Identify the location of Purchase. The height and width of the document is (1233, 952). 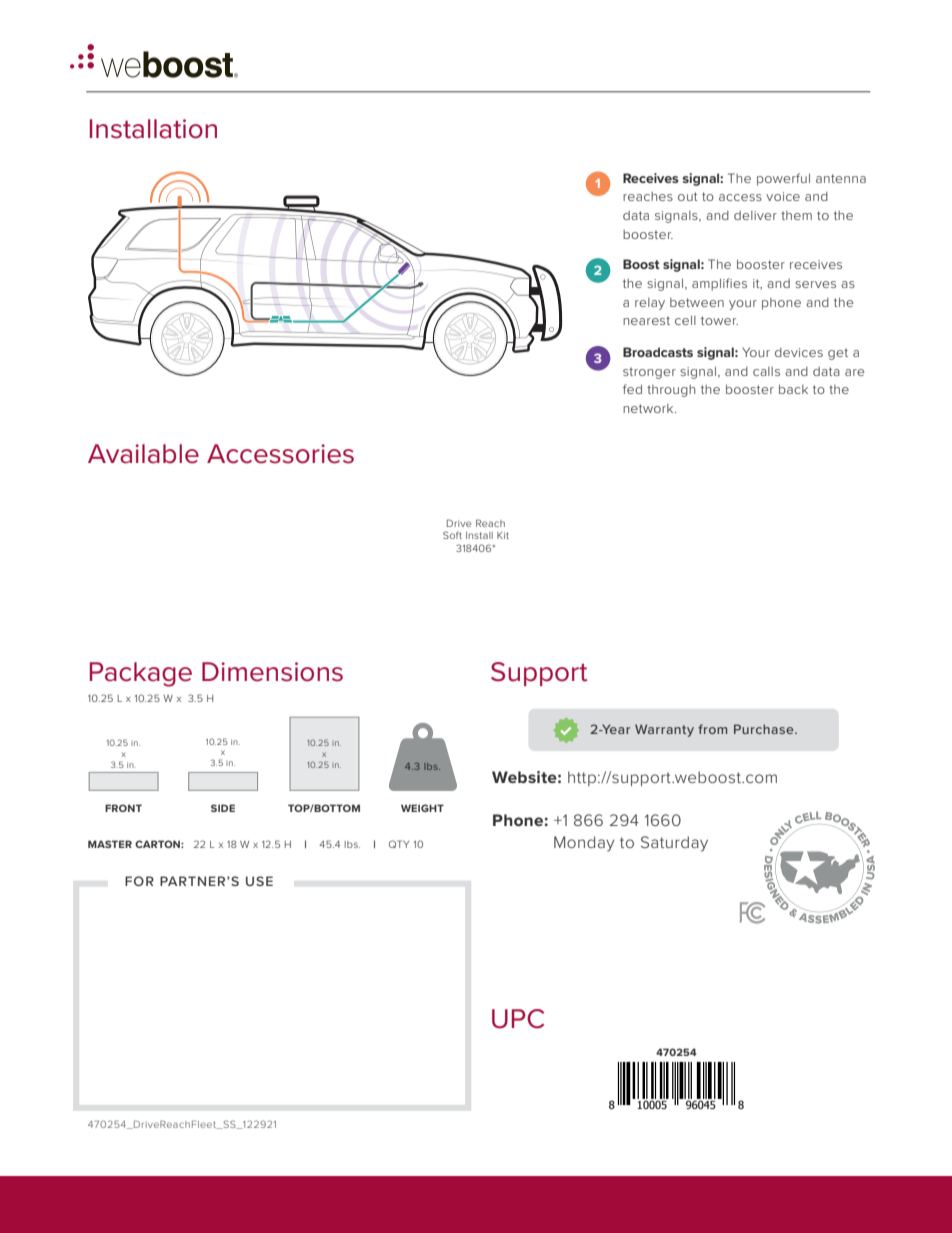
(765, 729).
